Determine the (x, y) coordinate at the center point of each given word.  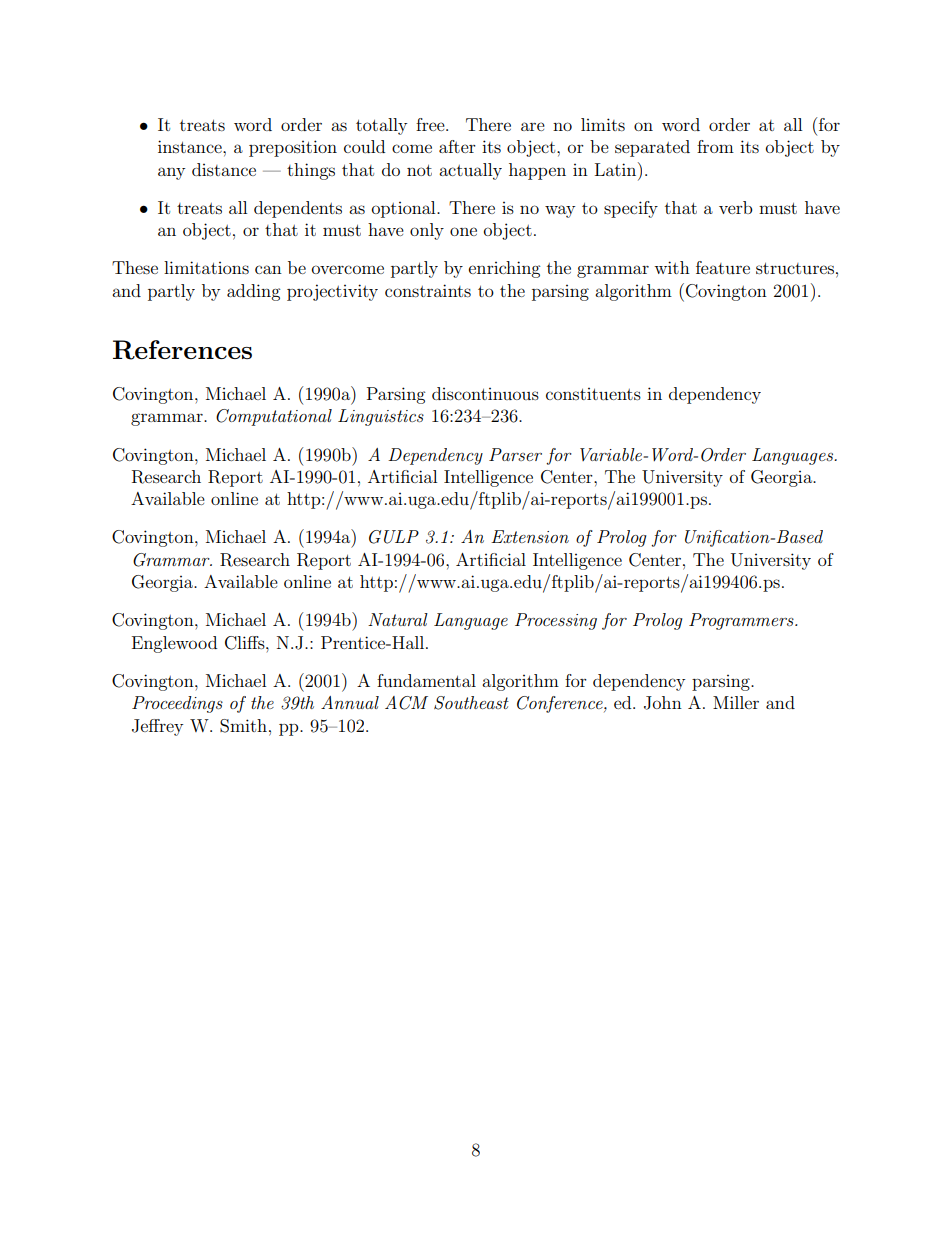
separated (652, 148)
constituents (593, 394)
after (457, 146)
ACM (406, 703)
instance (191, 146)
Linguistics (381, 417)
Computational (274, 417)
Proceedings (177, 704)
